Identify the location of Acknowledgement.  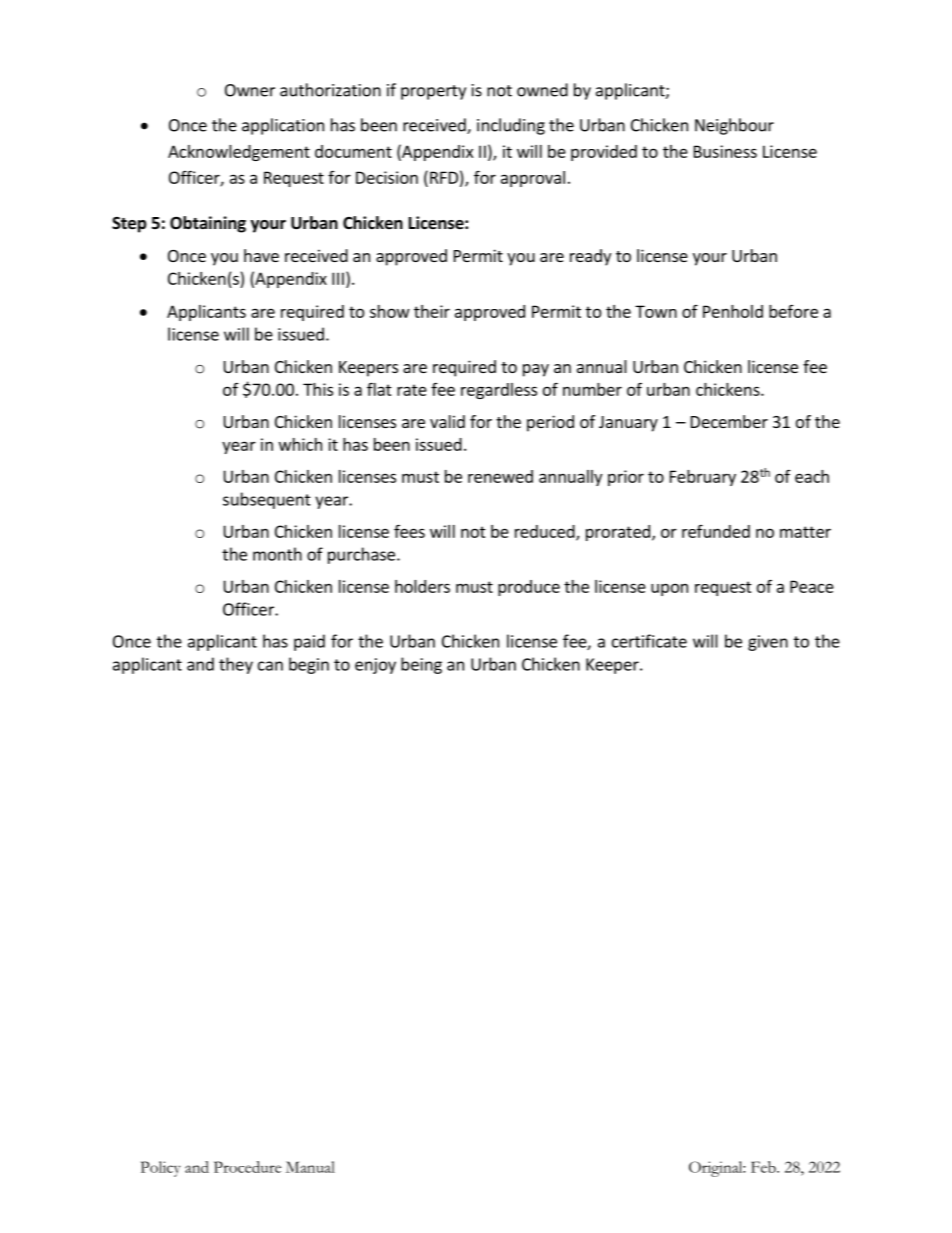
(239, 153).
